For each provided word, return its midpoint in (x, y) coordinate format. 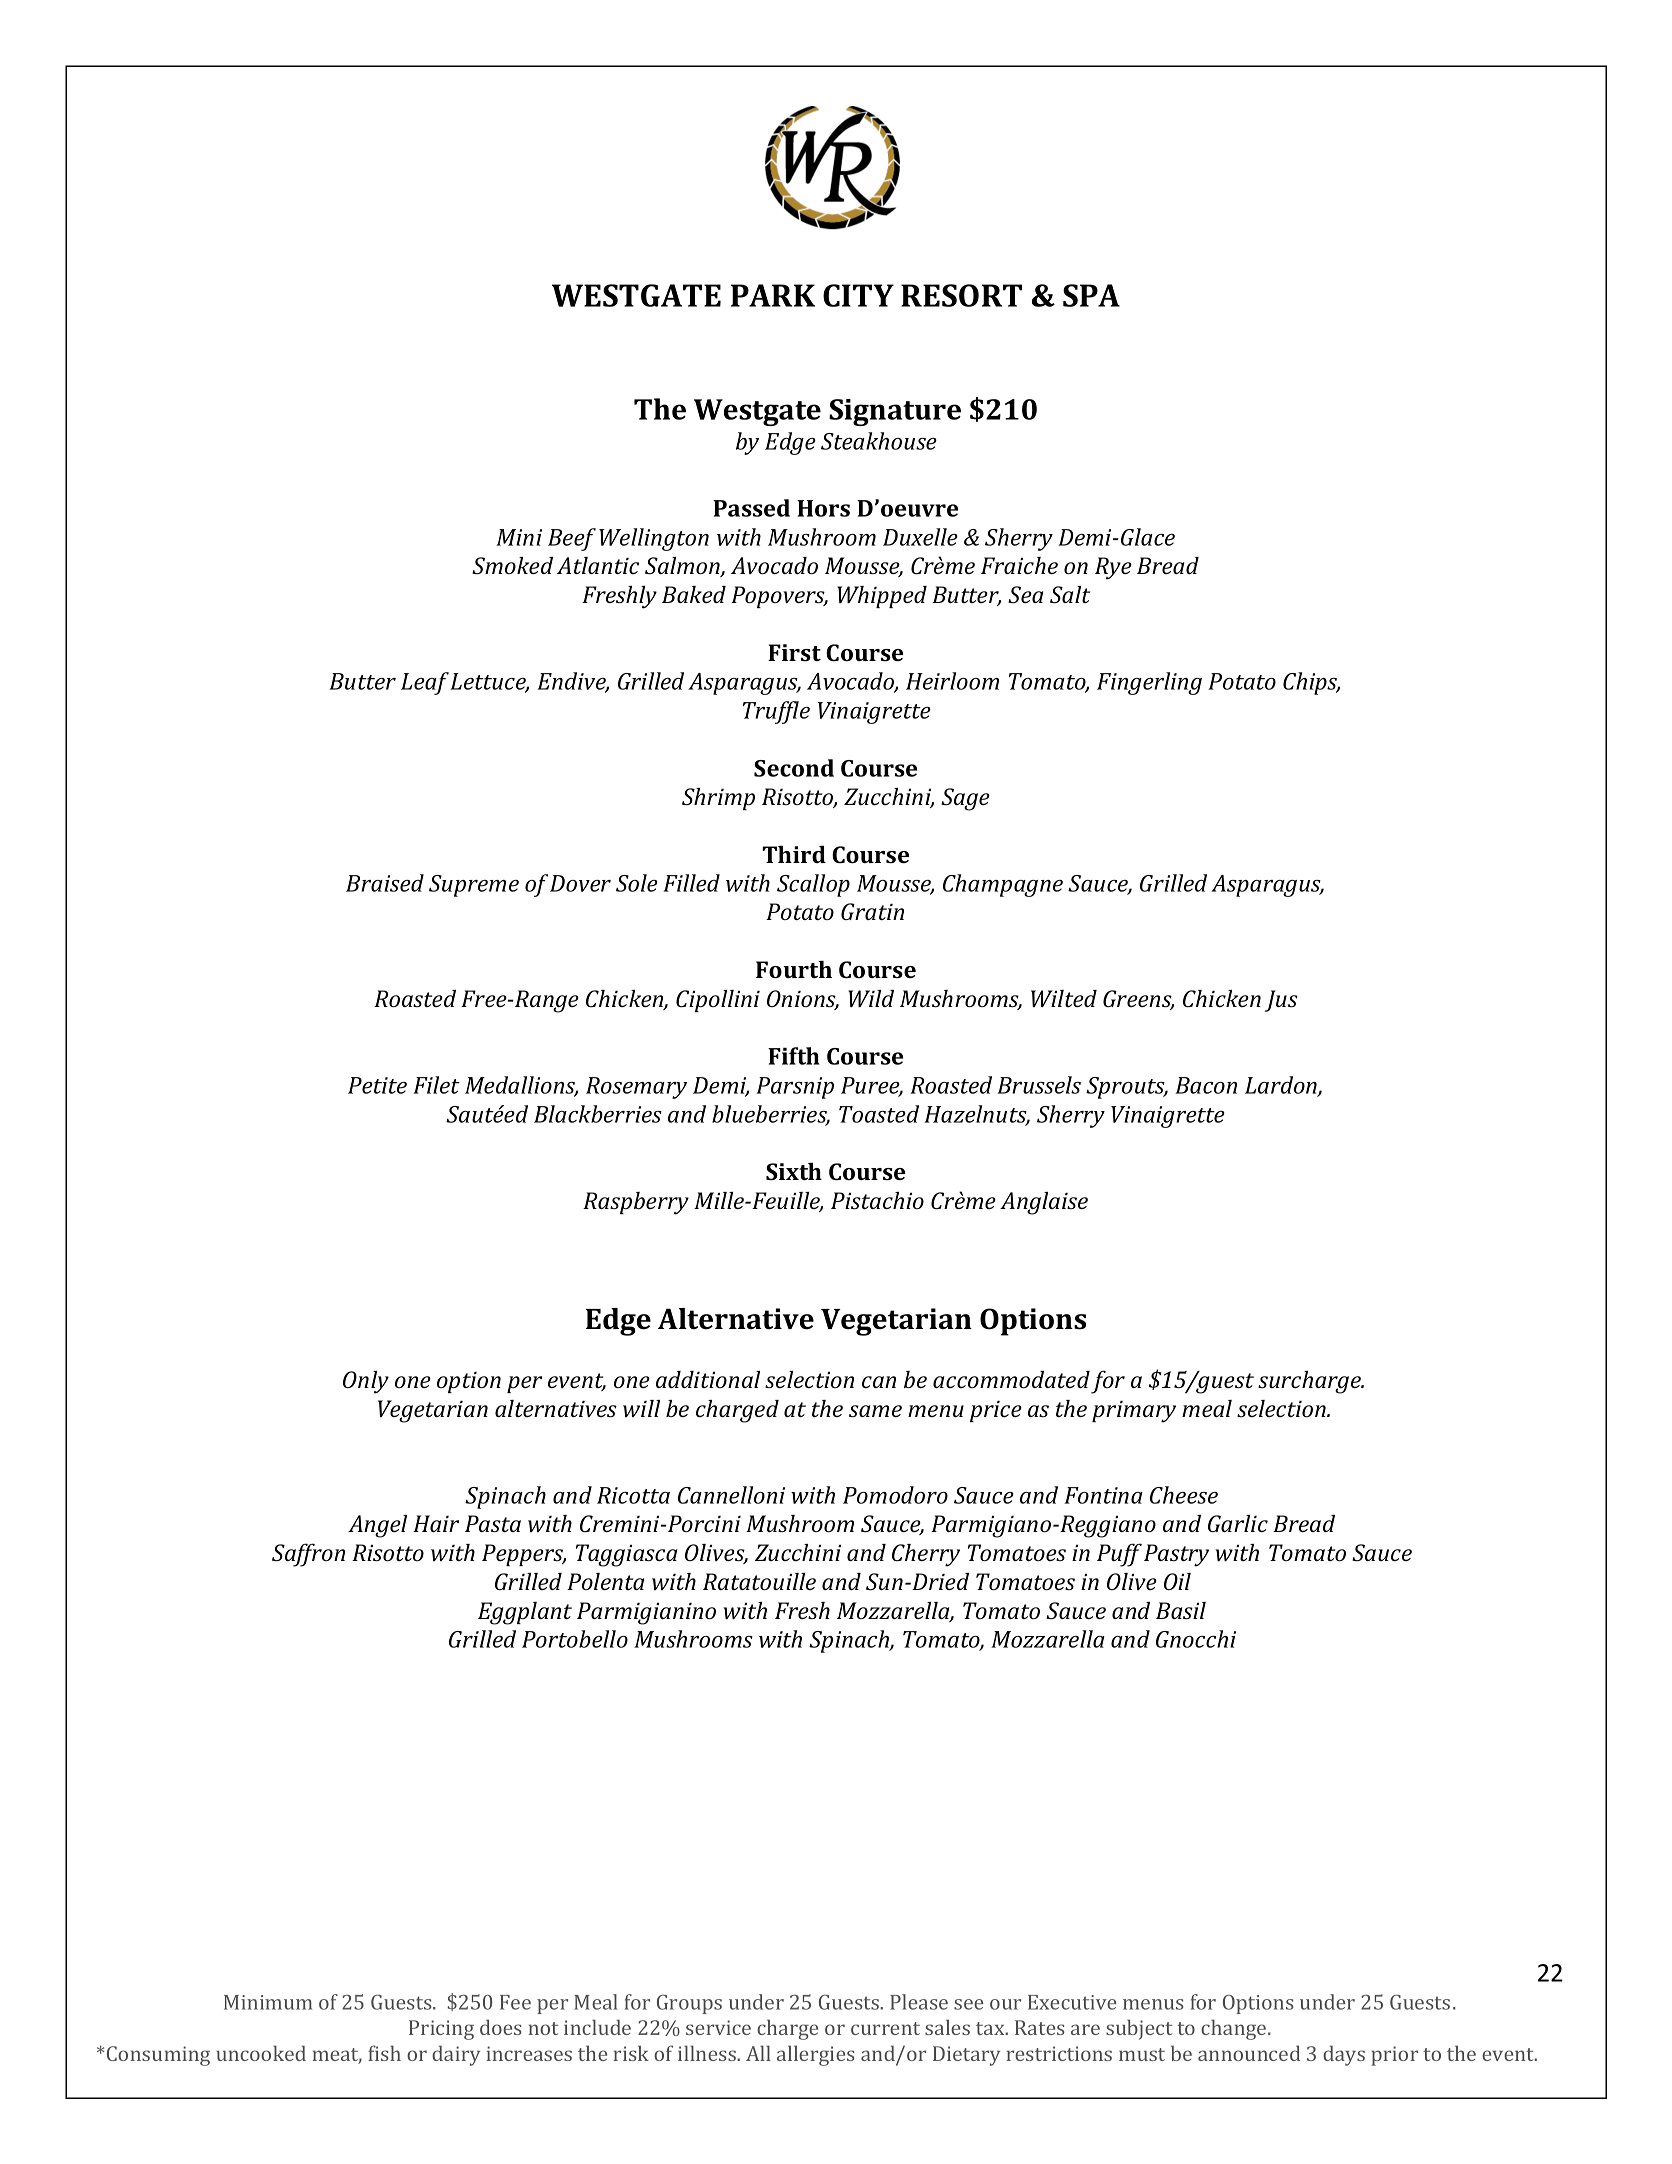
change (1235, 2029)
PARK (773, 295)
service (718, 2027)
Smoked (512, 565)
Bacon (1206, 1085)
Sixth (794, 1171)
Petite (377, 1085)
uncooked (261, 2053)
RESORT (961, 295)
